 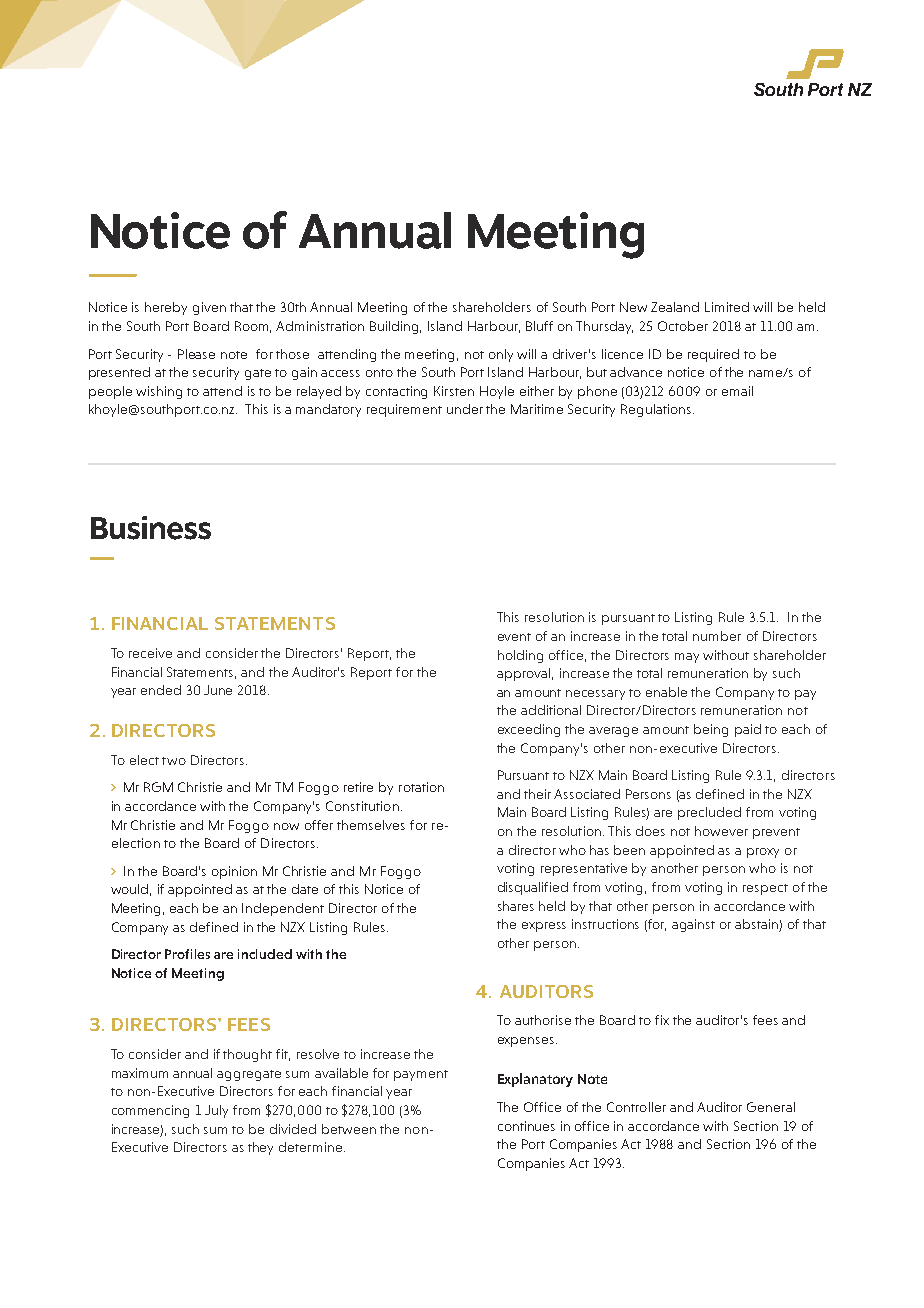 I want to click on October, so click(x=683, y=326).
